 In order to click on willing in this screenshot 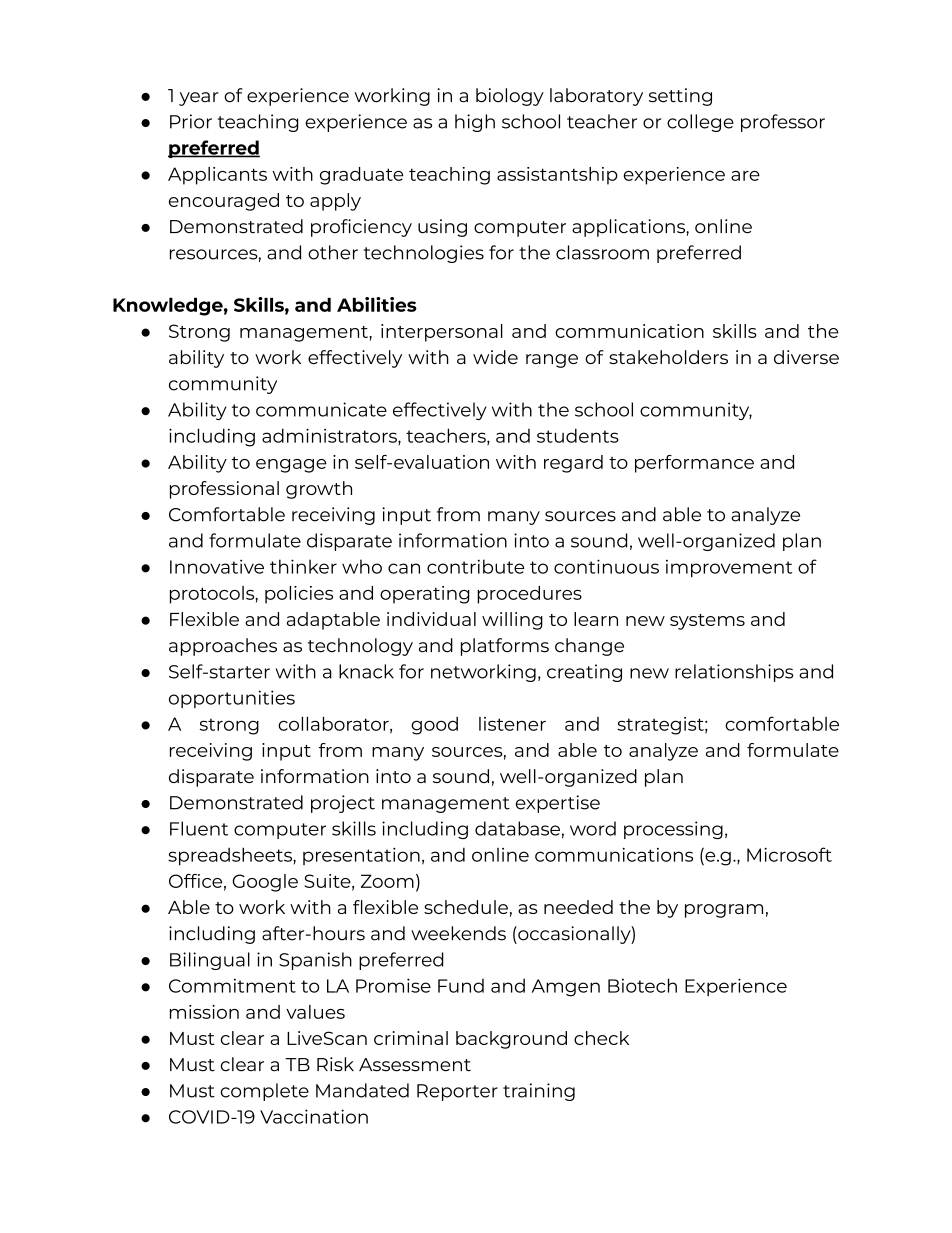, I will do `click(512, 621)`.
